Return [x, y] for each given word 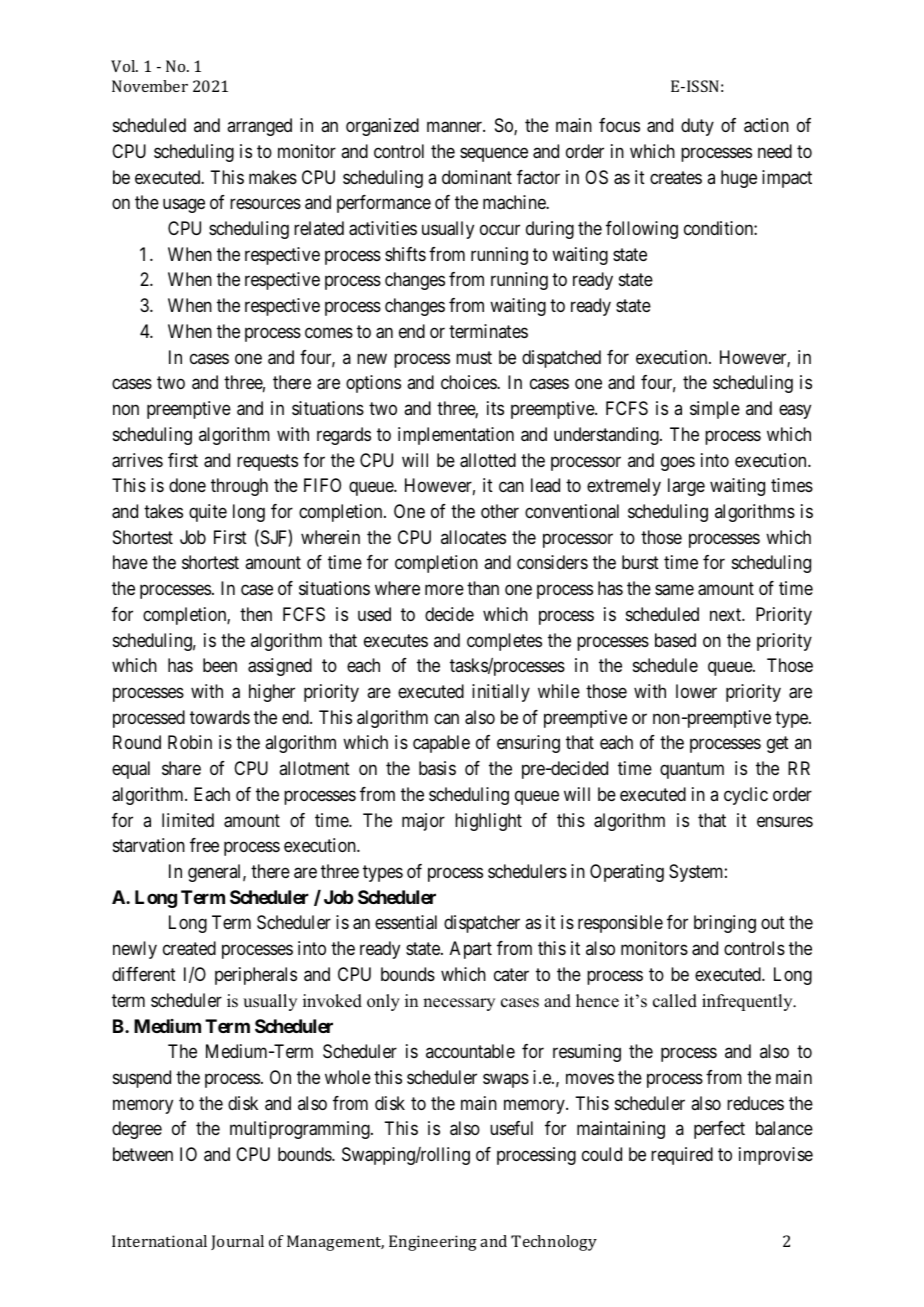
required [682, 1156]
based [675, 640]
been [220, 665]
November [150, 86]
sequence [494, 154]
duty [697, 127]
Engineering [433, 1243]
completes [504, 642]
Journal [237, 1242]
